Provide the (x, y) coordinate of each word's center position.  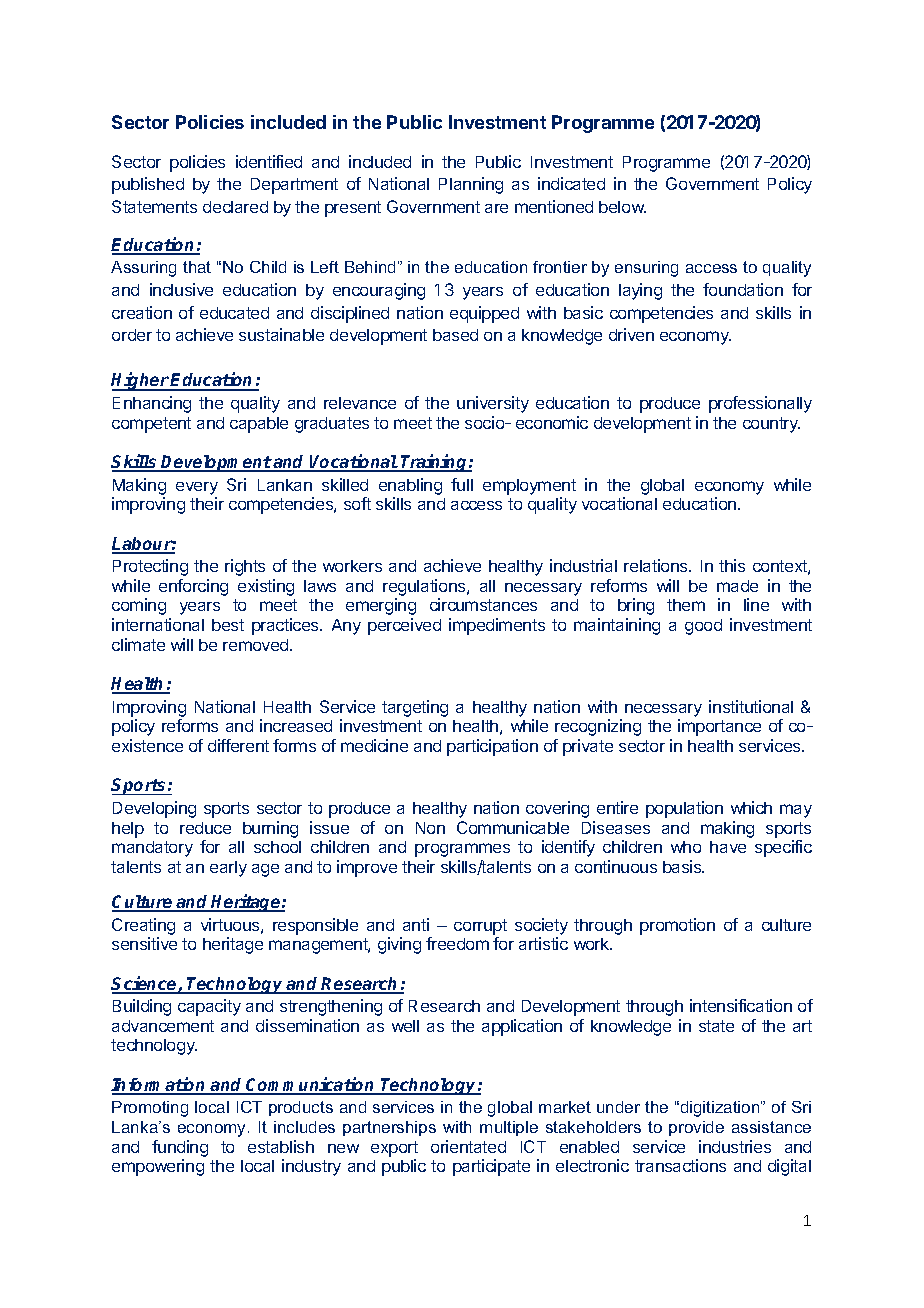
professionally (760, 404)
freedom (457, 943)
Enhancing (152, 404)
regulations (425, 587)
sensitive (144, 943)
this (732, 565)
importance (719, 727)
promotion (677, 926)
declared (235, 207)
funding (180, 1148)
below (622, 207)
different (238, 745)
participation (492, 747)
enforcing (193, 587)
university (493, 404)
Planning (471, 185)
